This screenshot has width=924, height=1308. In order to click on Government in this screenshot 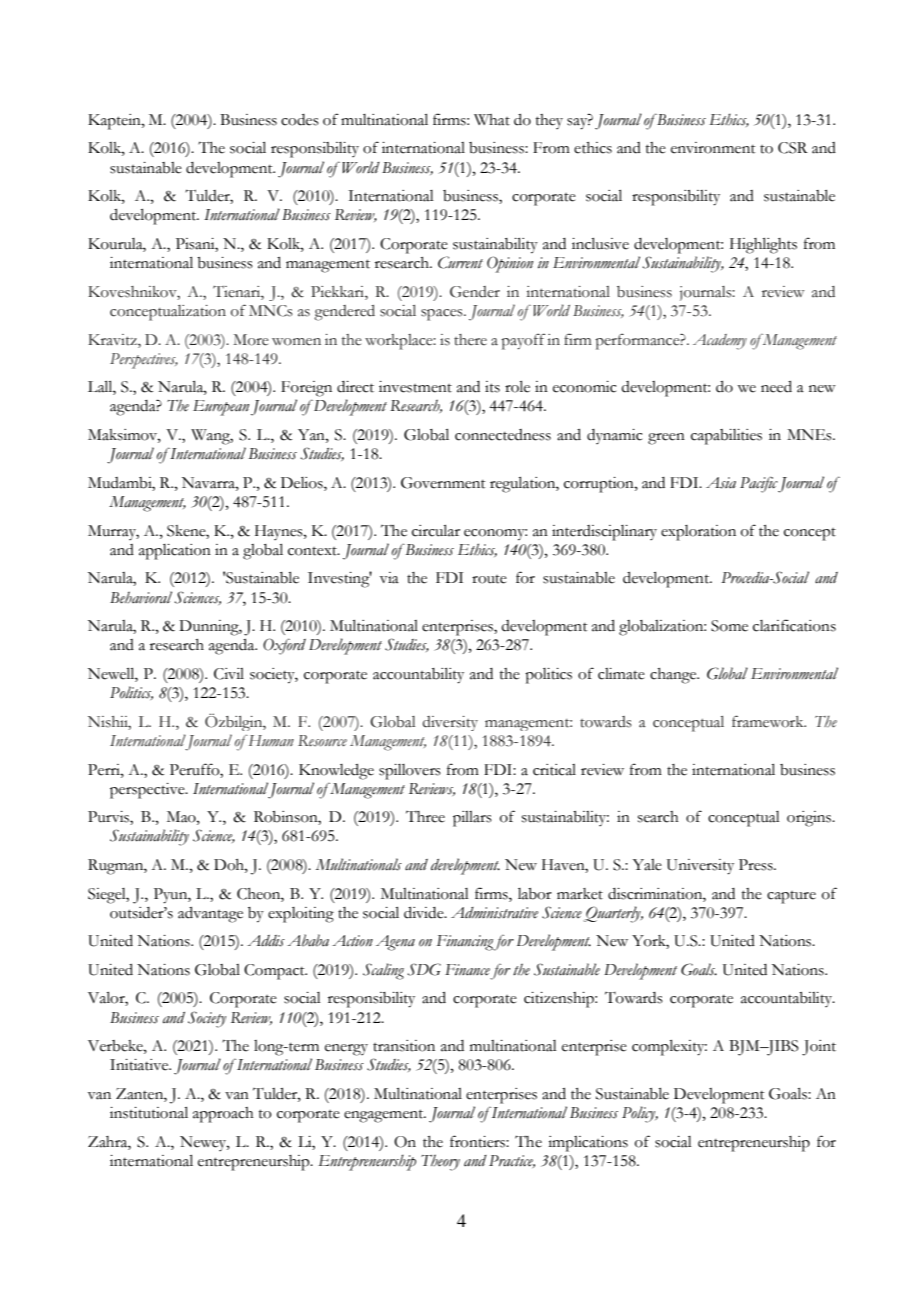, I will do `click(443, 483)`.
